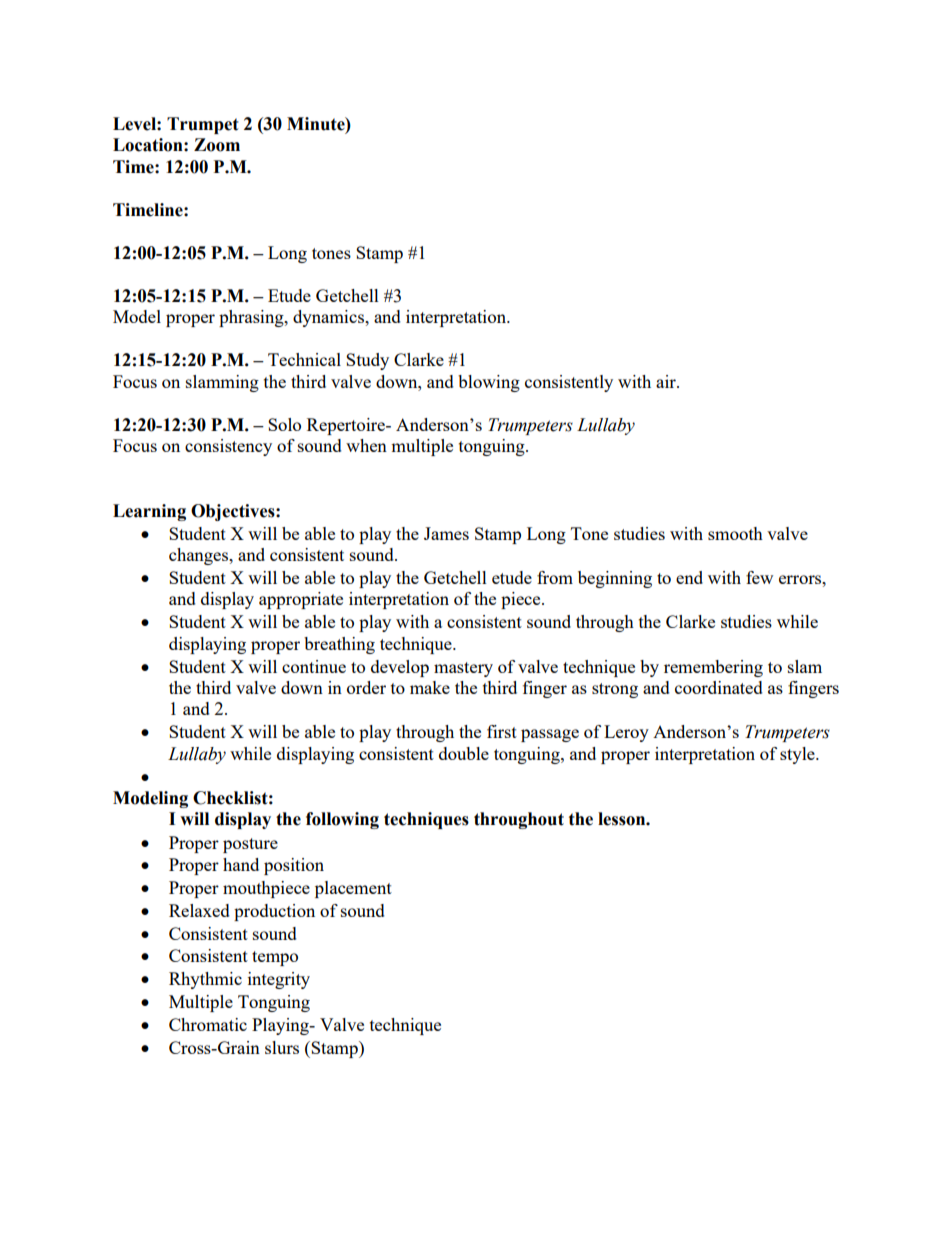  What do you see at coordinates (217, 145) in the image?
I see `Zoom` at bounding box center [217, 145].
